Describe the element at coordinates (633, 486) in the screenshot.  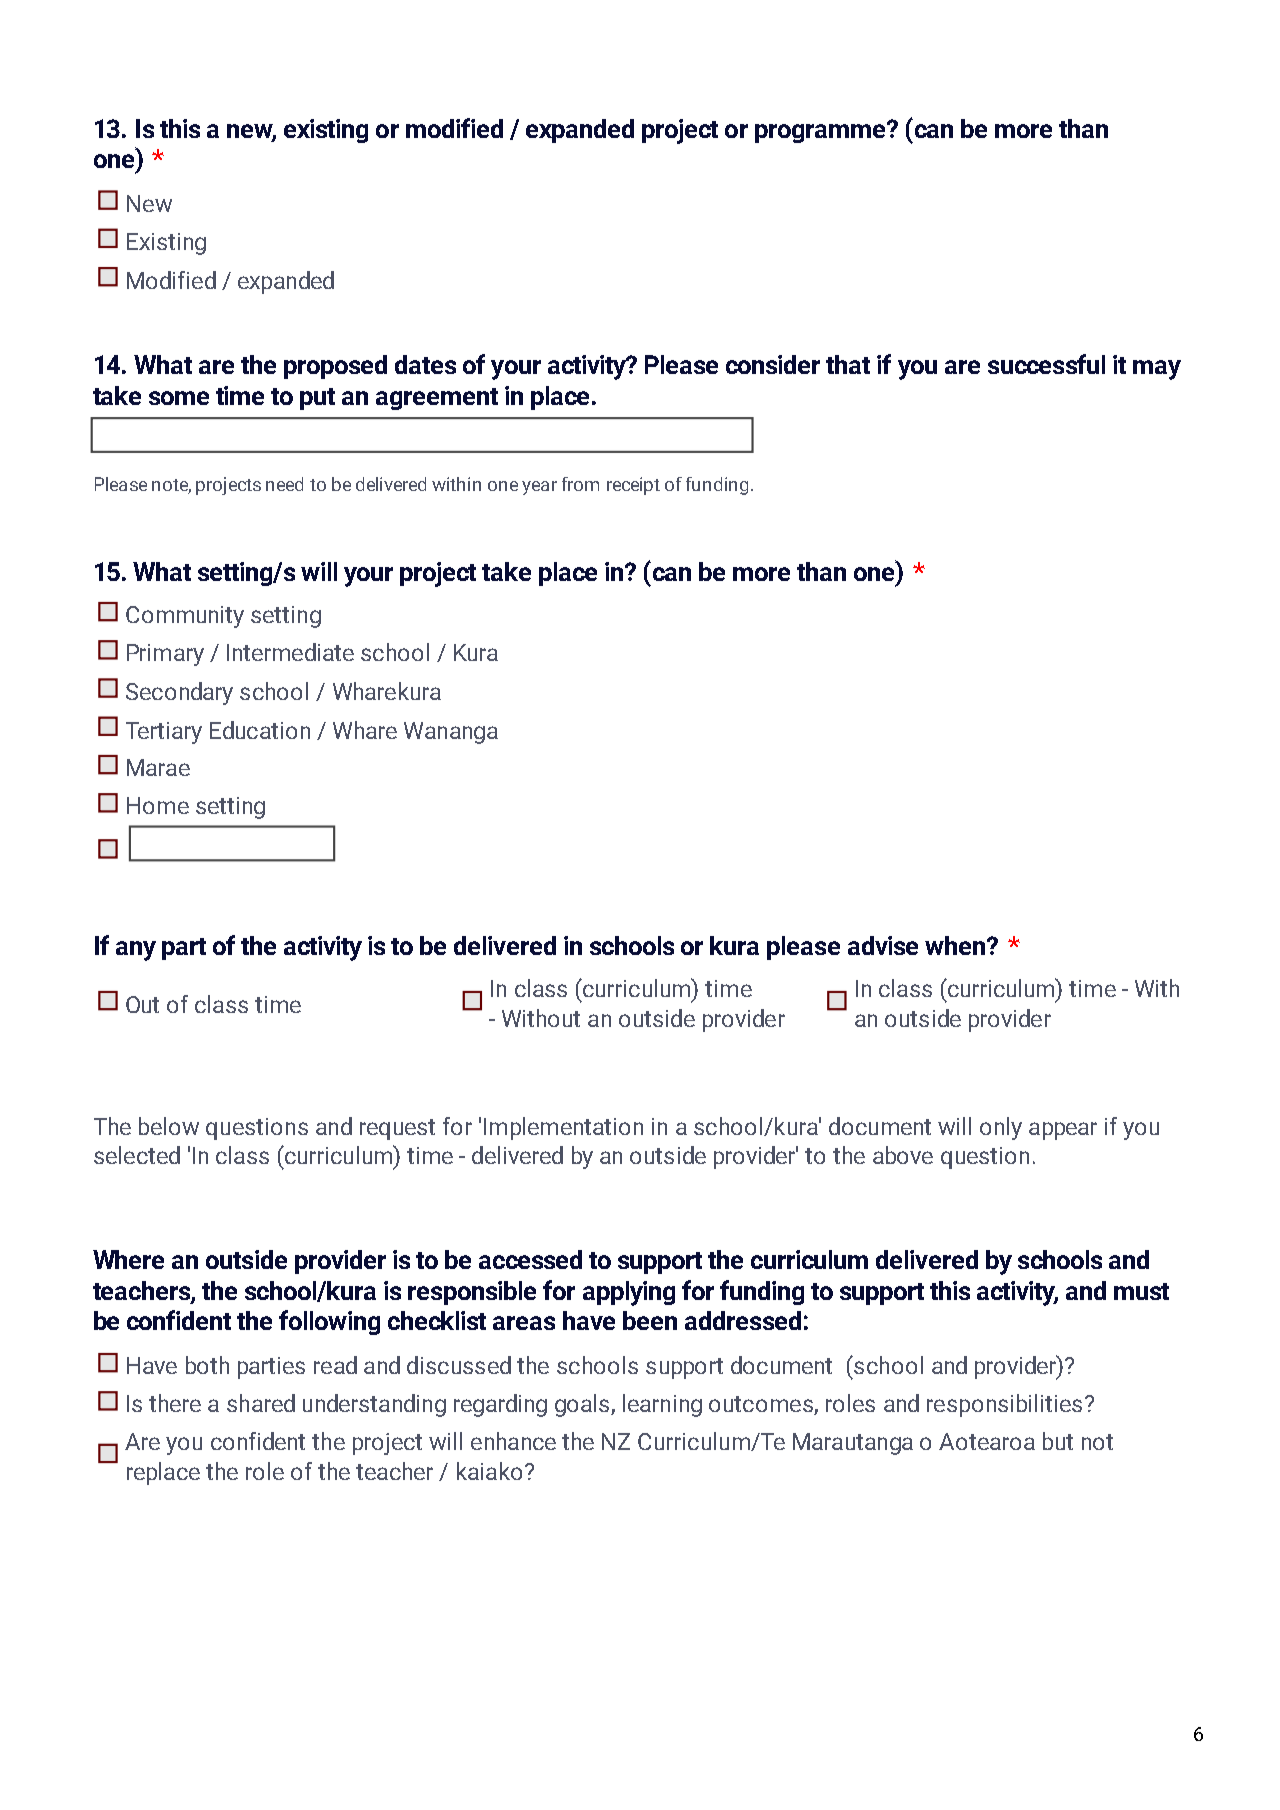
I see `receipt` at that location.
